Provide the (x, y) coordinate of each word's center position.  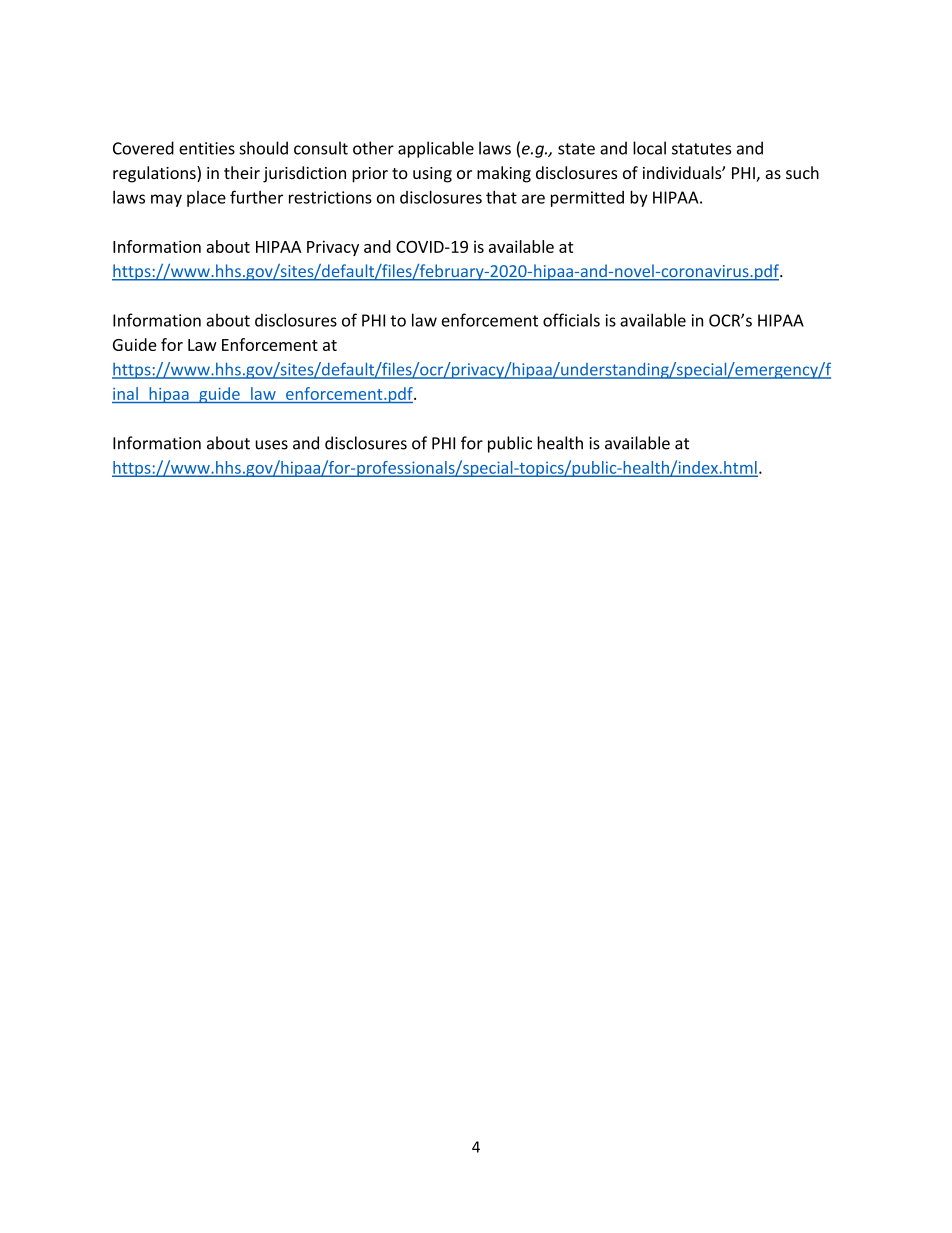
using (432, 175)
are (533, 199)
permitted (587, 199)
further (256, 197)
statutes (702, 149)
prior (370, 175)
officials (571, 320)
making (504, 174)
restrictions (330, 197)
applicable (436, 149)
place (206, 199)
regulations (155, 174)
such (802, 172)
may (166, 200)
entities (207, 148)
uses (271, 445)
